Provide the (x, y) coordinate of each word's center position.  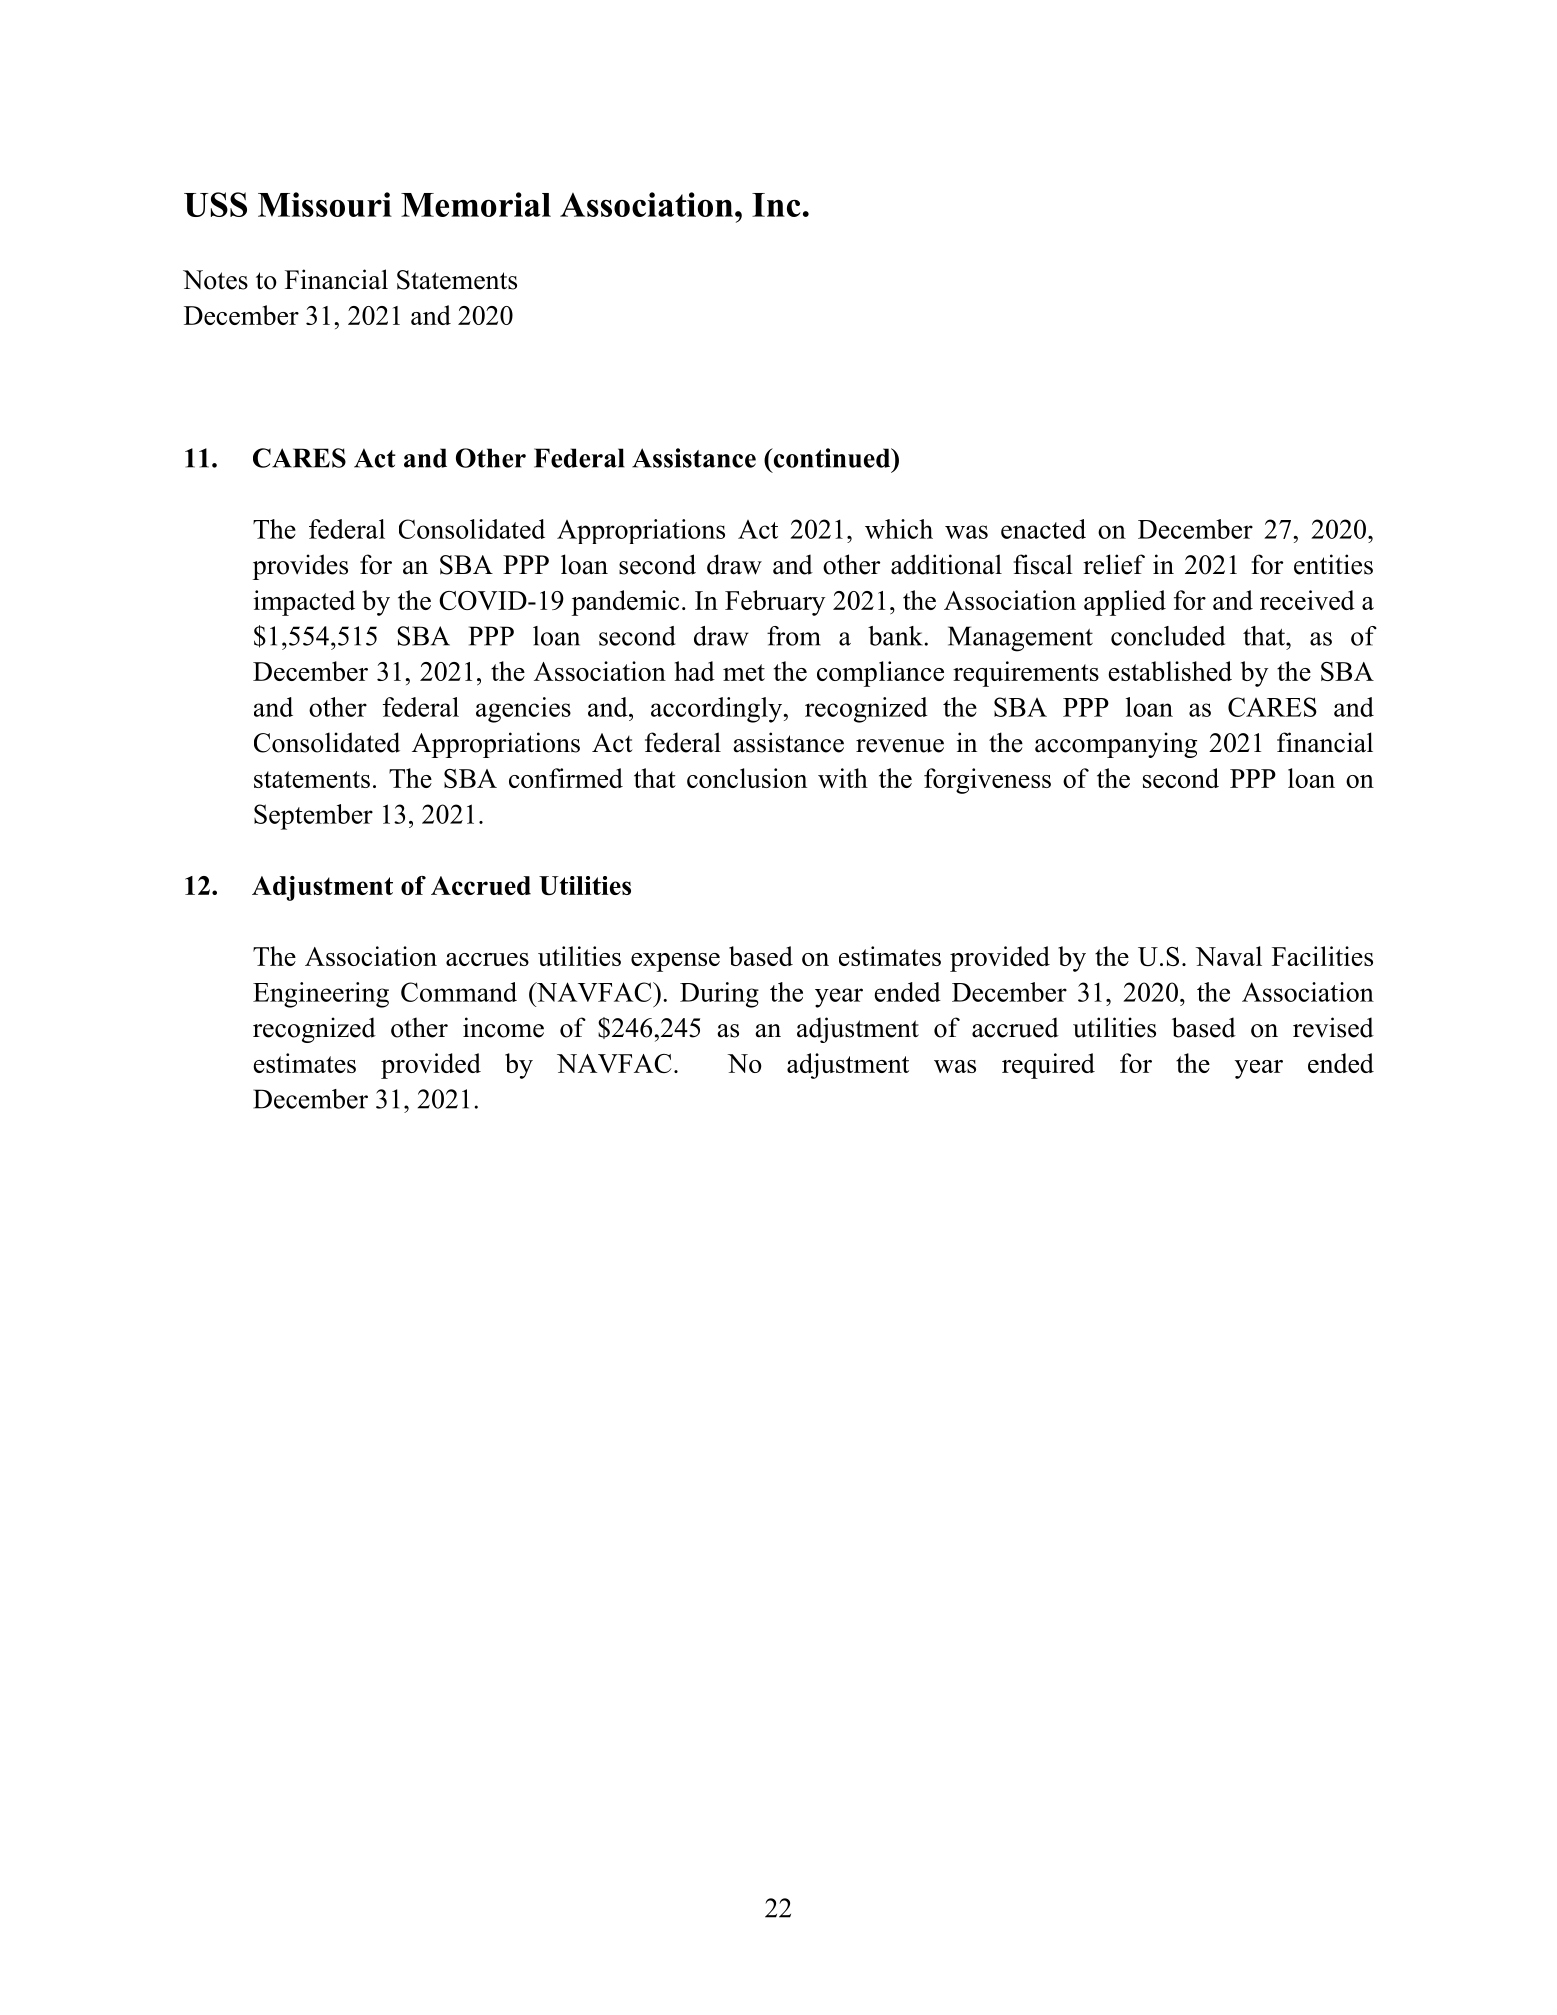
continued (832, 458)
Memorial (476, 204)
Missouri (325, 204)
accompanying (1116, 745)
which (899, 529)
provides (300, 567)
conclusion (747, 778)
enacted (1043, 529)
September (313, 817)
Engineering (321, 995)
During (719, 995)
